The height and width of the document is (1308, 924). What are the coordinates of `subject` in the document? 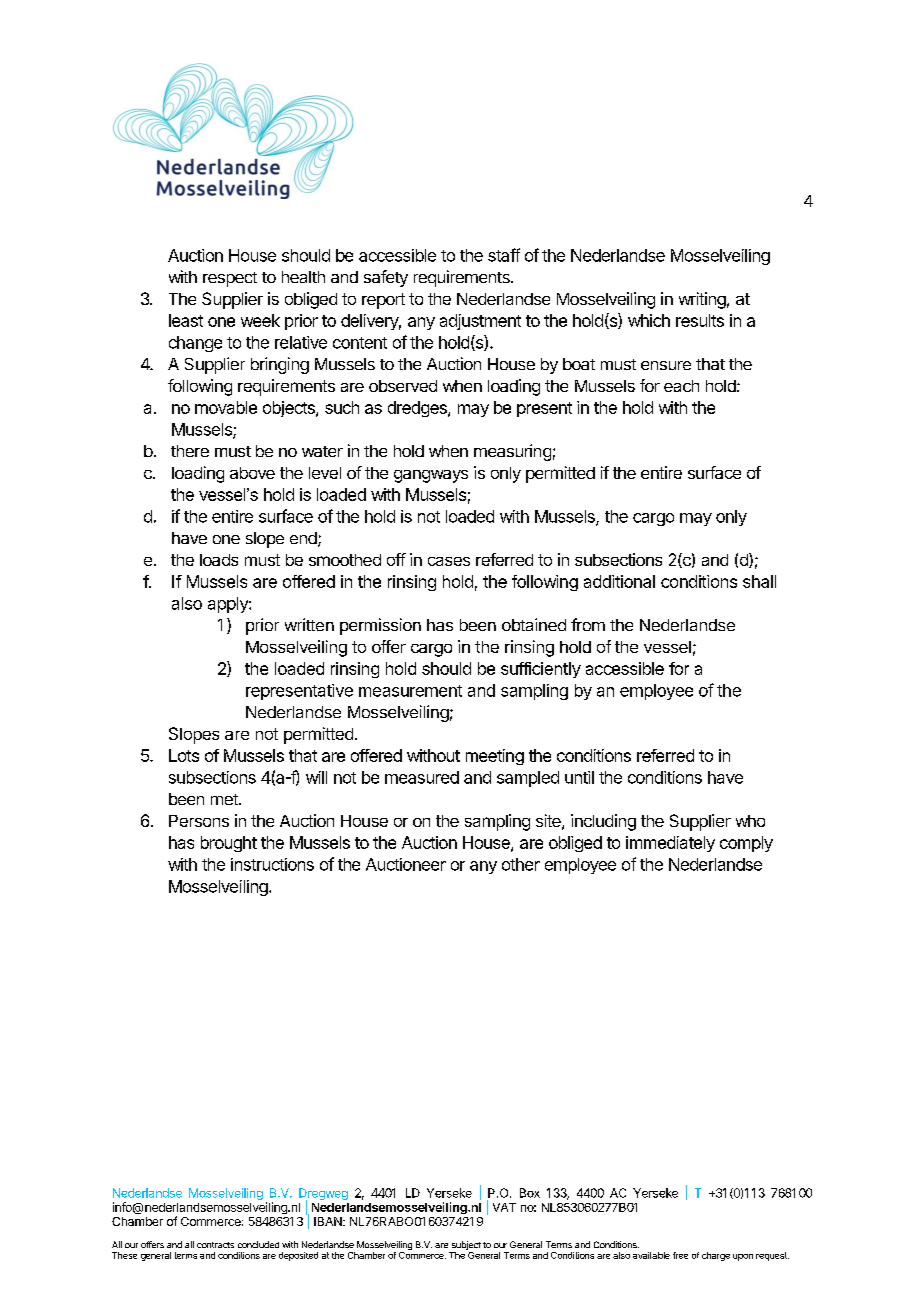 It's located at (465, 1247).
